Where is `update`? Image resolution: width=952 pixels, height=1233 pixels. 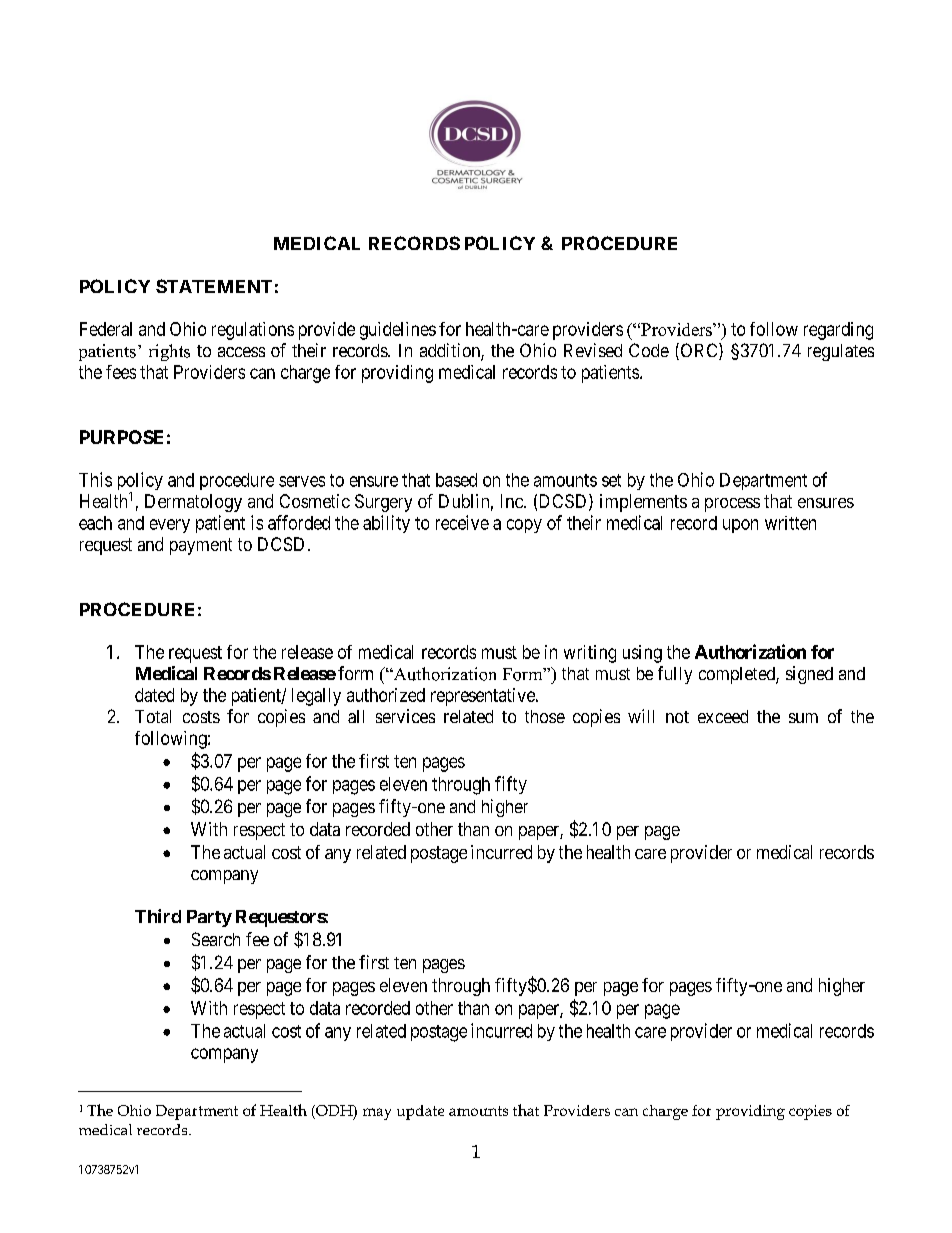 update is located at coordinates (420, 1112).
